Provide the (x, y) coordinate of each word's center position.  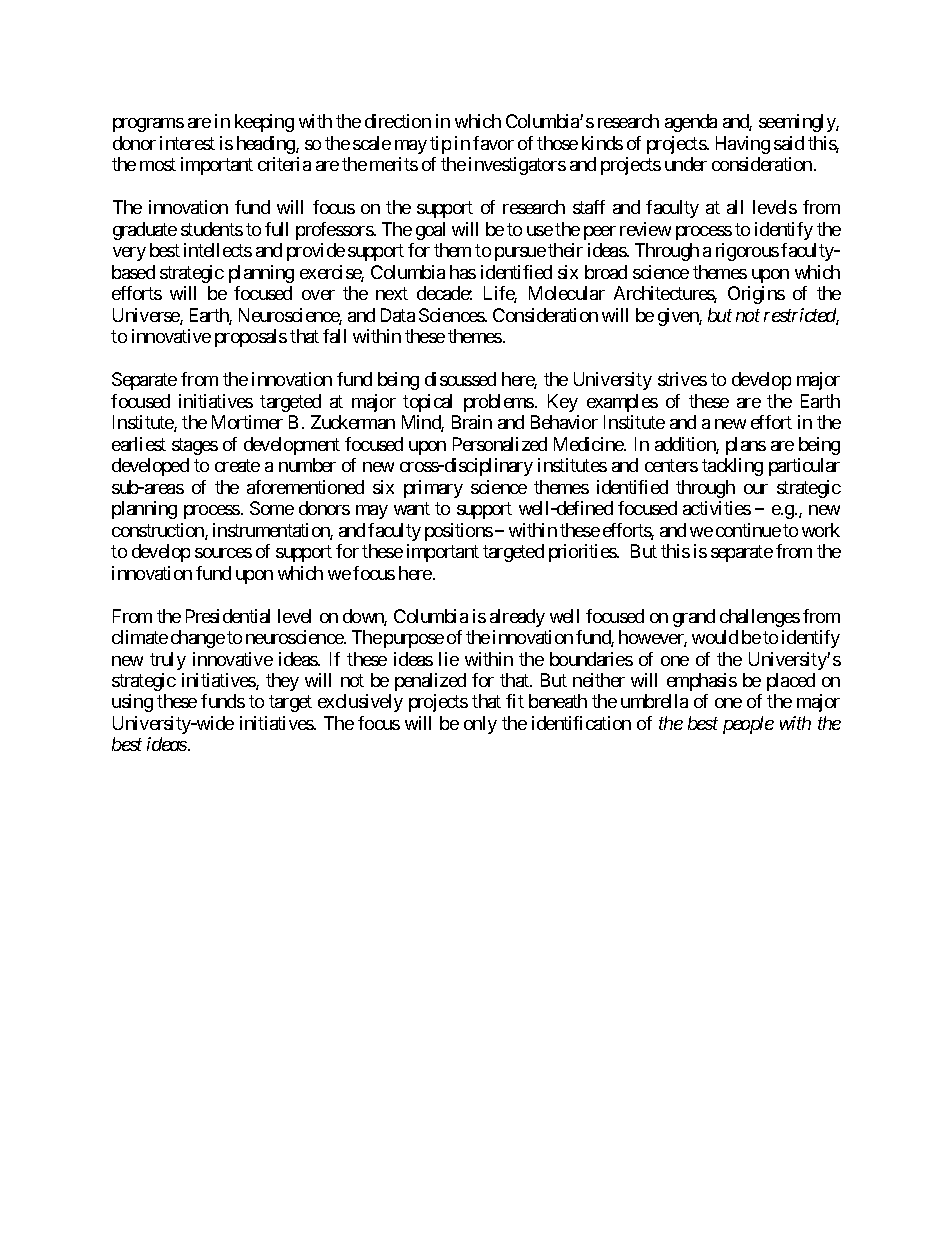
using (132, 703)
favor (493, 143)
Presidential (228, 616)
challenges (760, 618)
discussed (460, 379)
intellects (218, 250)
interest (187, 143)
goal (430, 231)
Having (743, 145)
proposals (251, 338)
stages (195, 446)
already (517, 618)
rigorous (747, 252)
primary (433, 489)
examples (622, 403)
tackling (732, 467)
